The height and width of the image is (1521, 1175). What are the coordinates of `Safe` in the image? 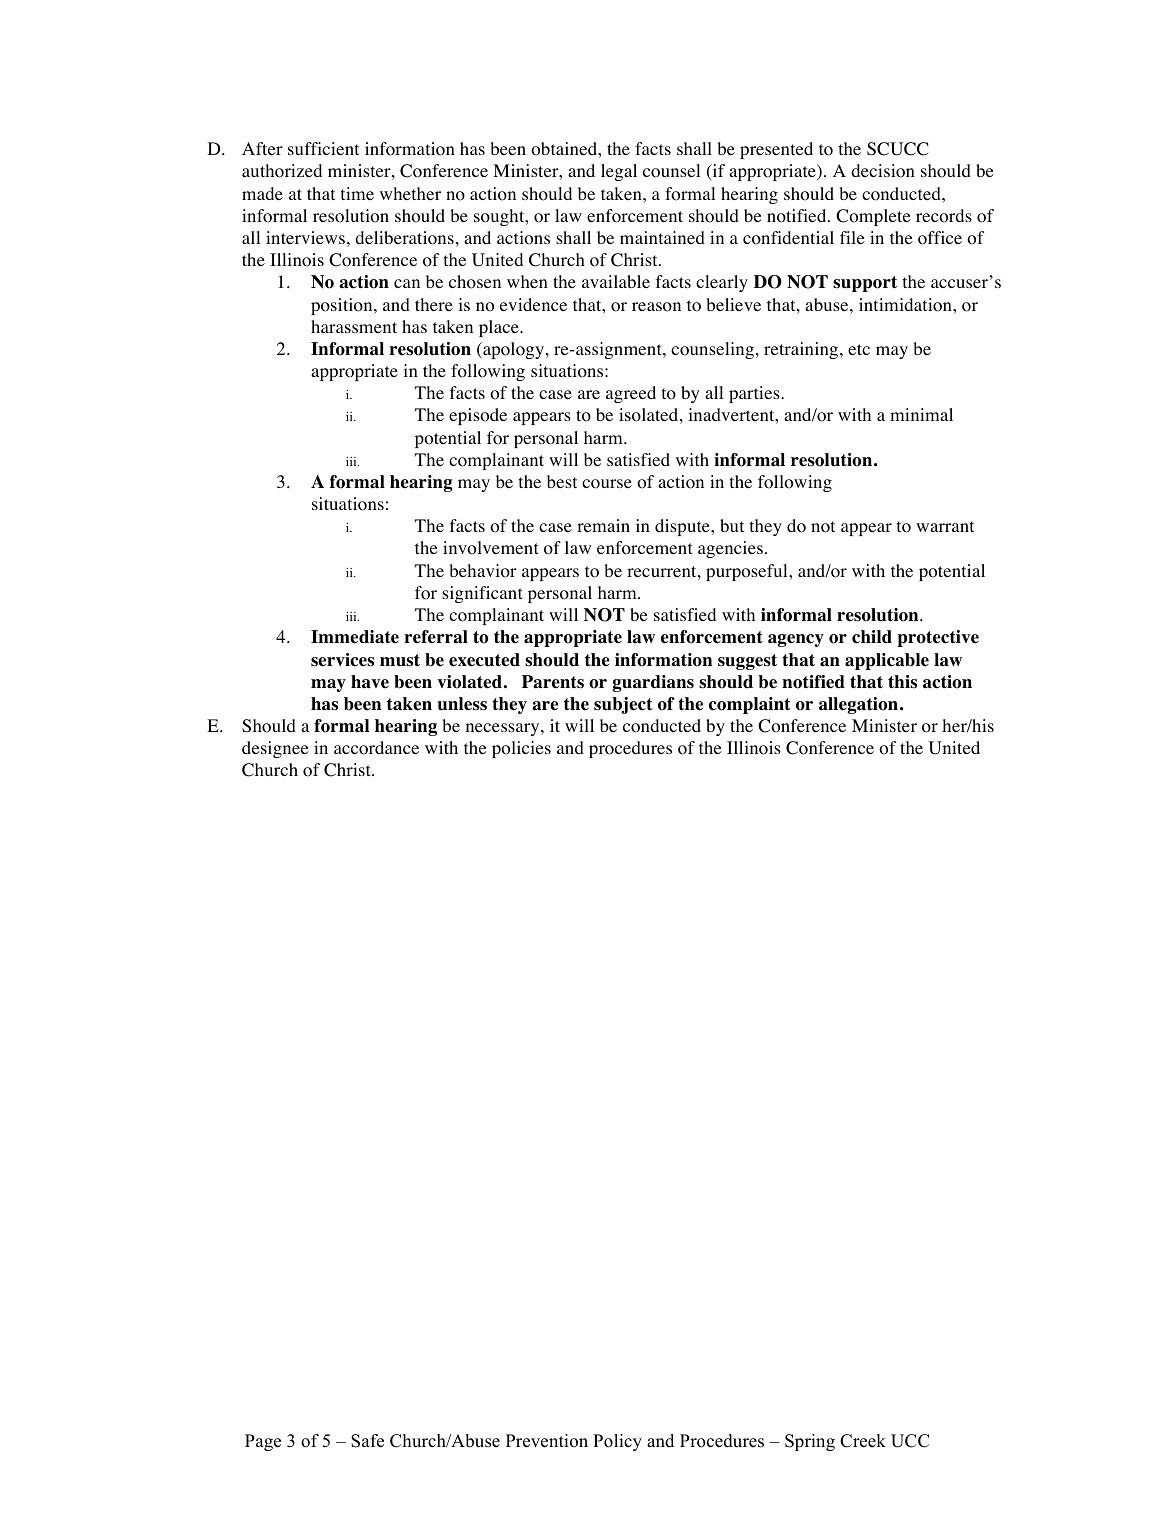 It's located at (367, 1441).
